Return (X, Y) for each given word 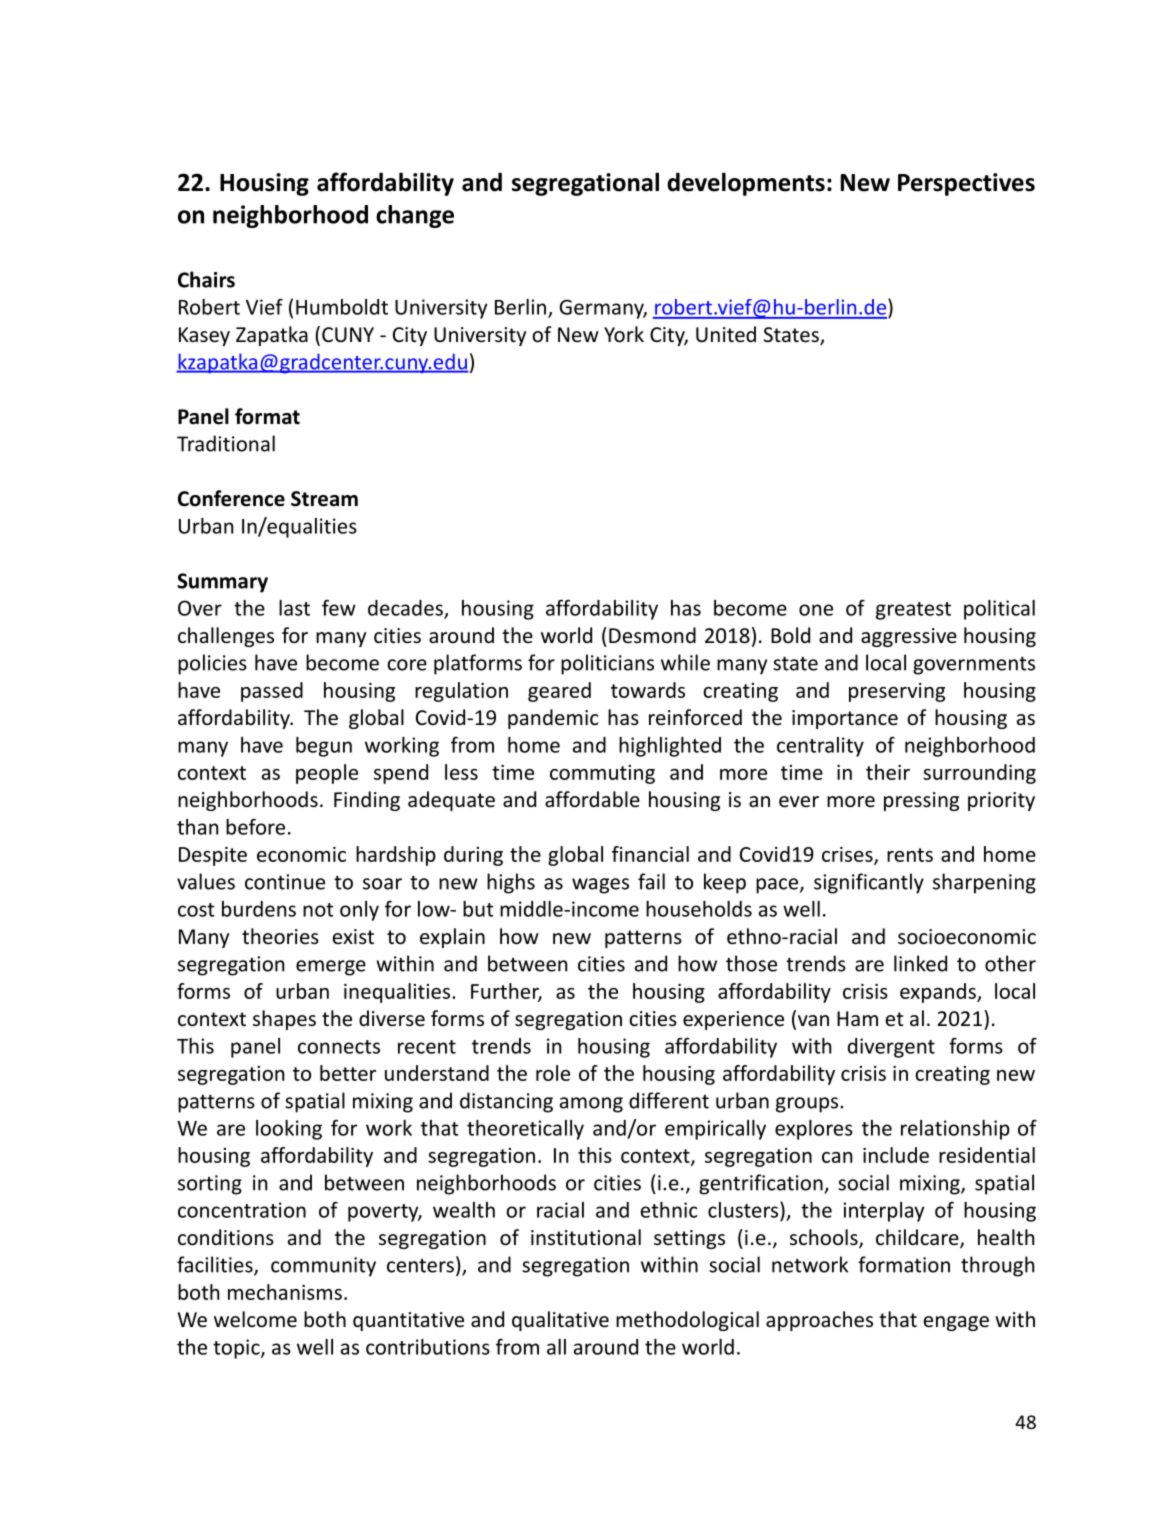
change (415, 216)
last (294, 608)
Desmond (652, 635)
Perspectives (966, 184)
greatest (913, 611)
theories (280, 936)
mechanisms (285, 1292)
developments (746, 184)
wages (600, 886)
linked (920, 963)
